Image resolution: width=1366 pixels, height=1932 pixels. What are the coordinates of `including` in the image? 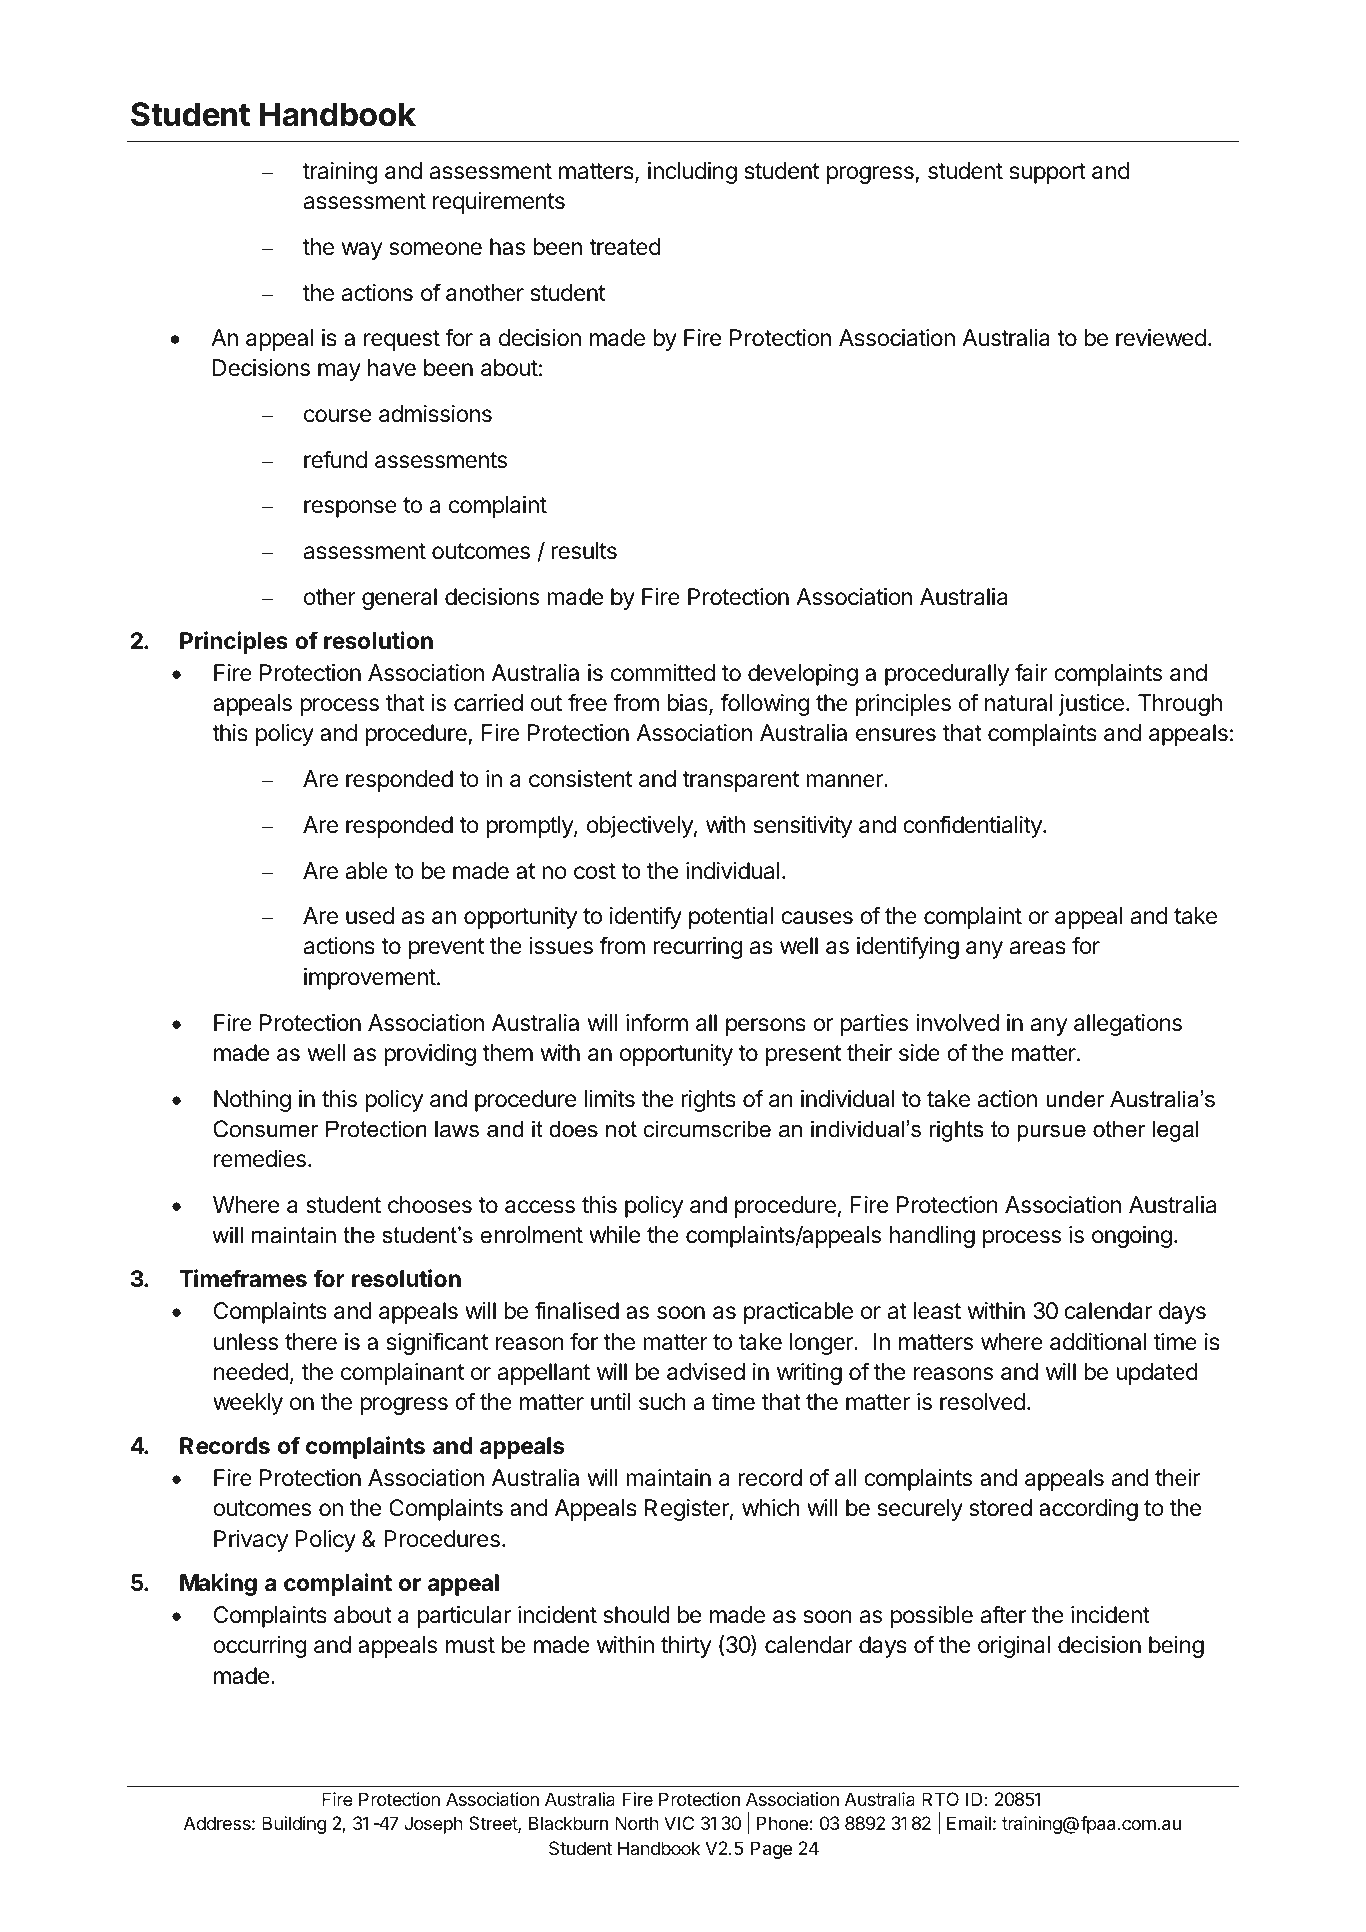 It's located at (692, 173).
